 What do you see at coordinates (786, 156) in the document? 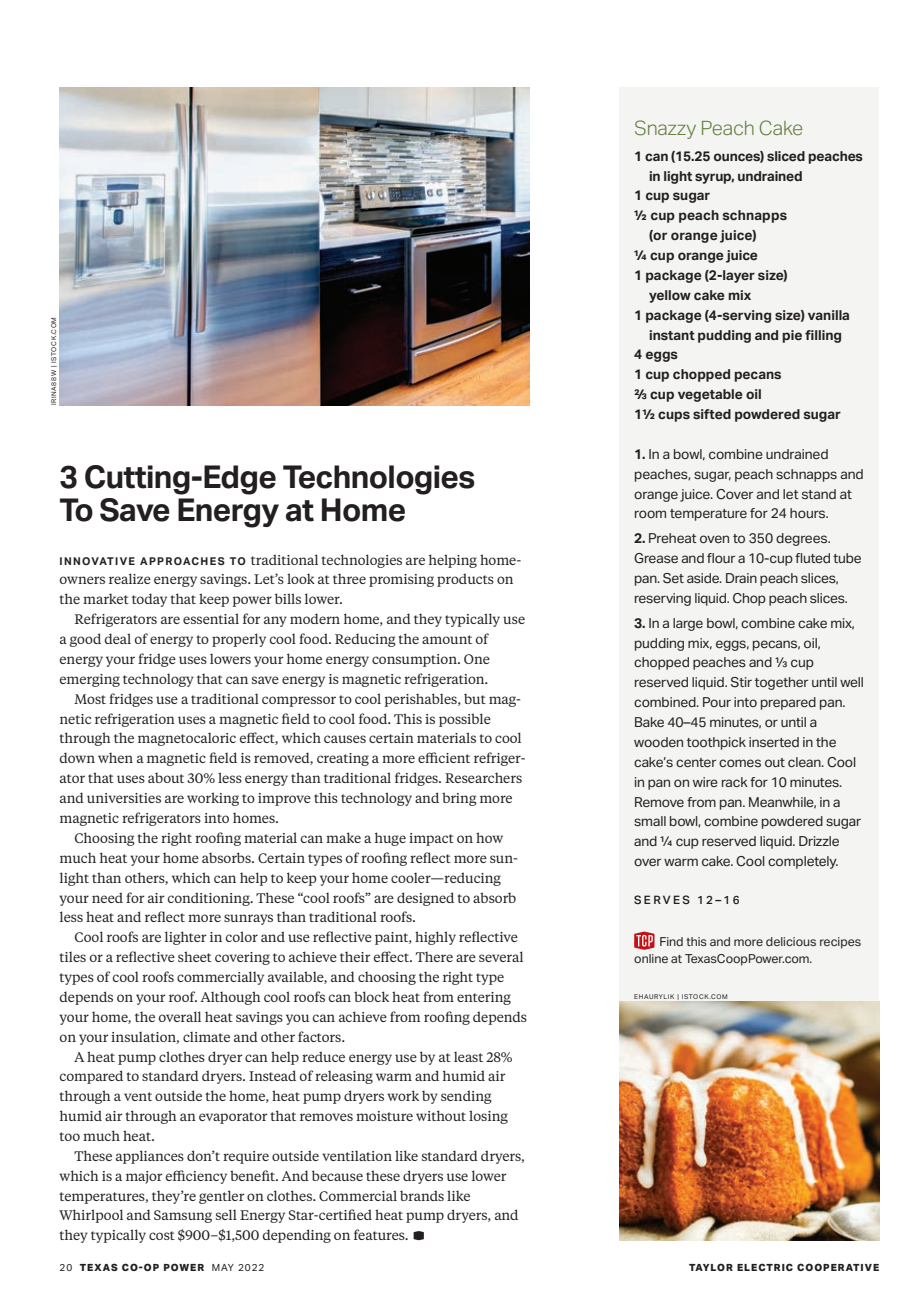
I see `sliced` at bounding box center [786, 156].
